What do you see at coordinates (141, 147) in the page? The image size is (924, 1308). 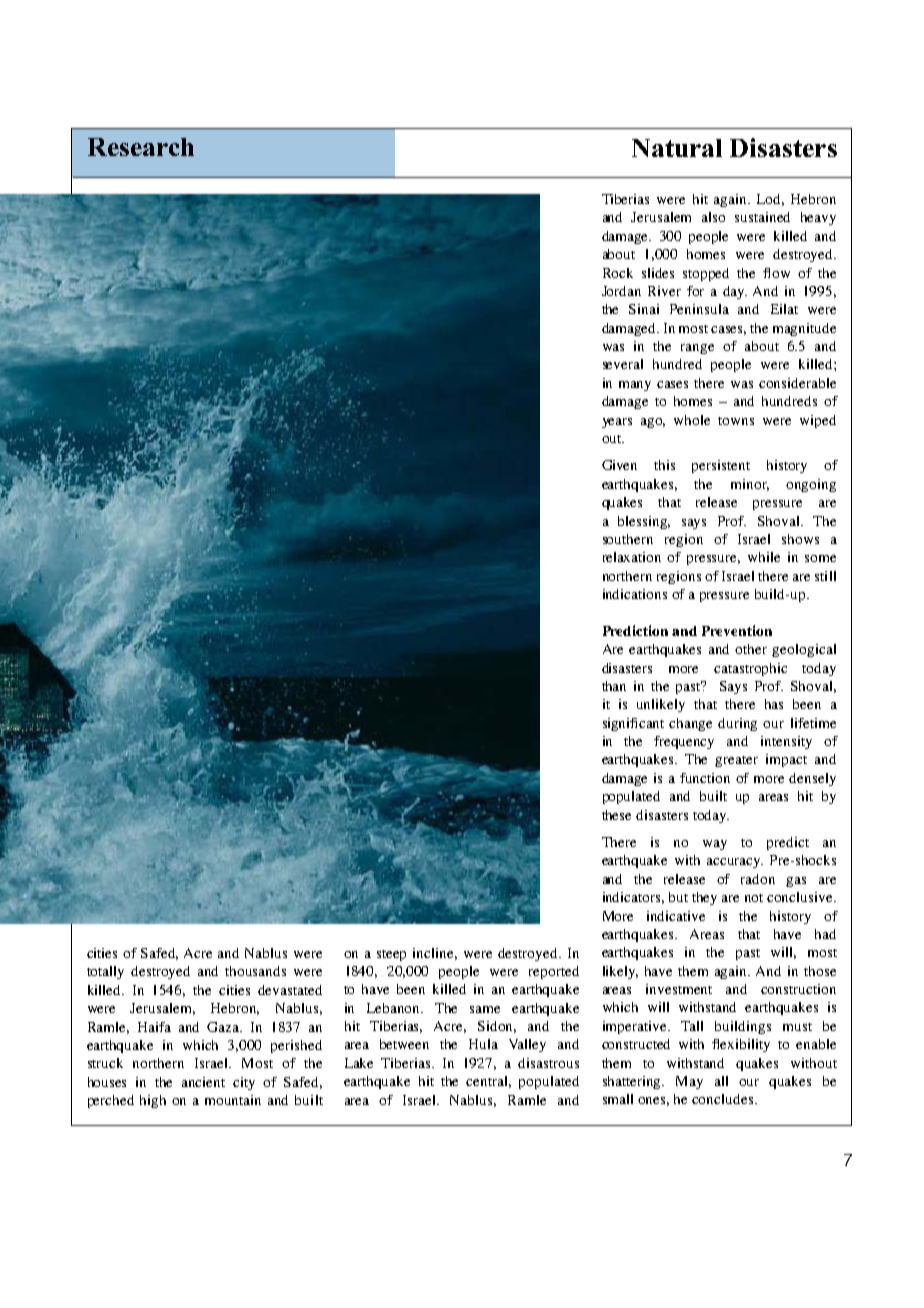 I see `Research` at bounding box center [141, 147].
